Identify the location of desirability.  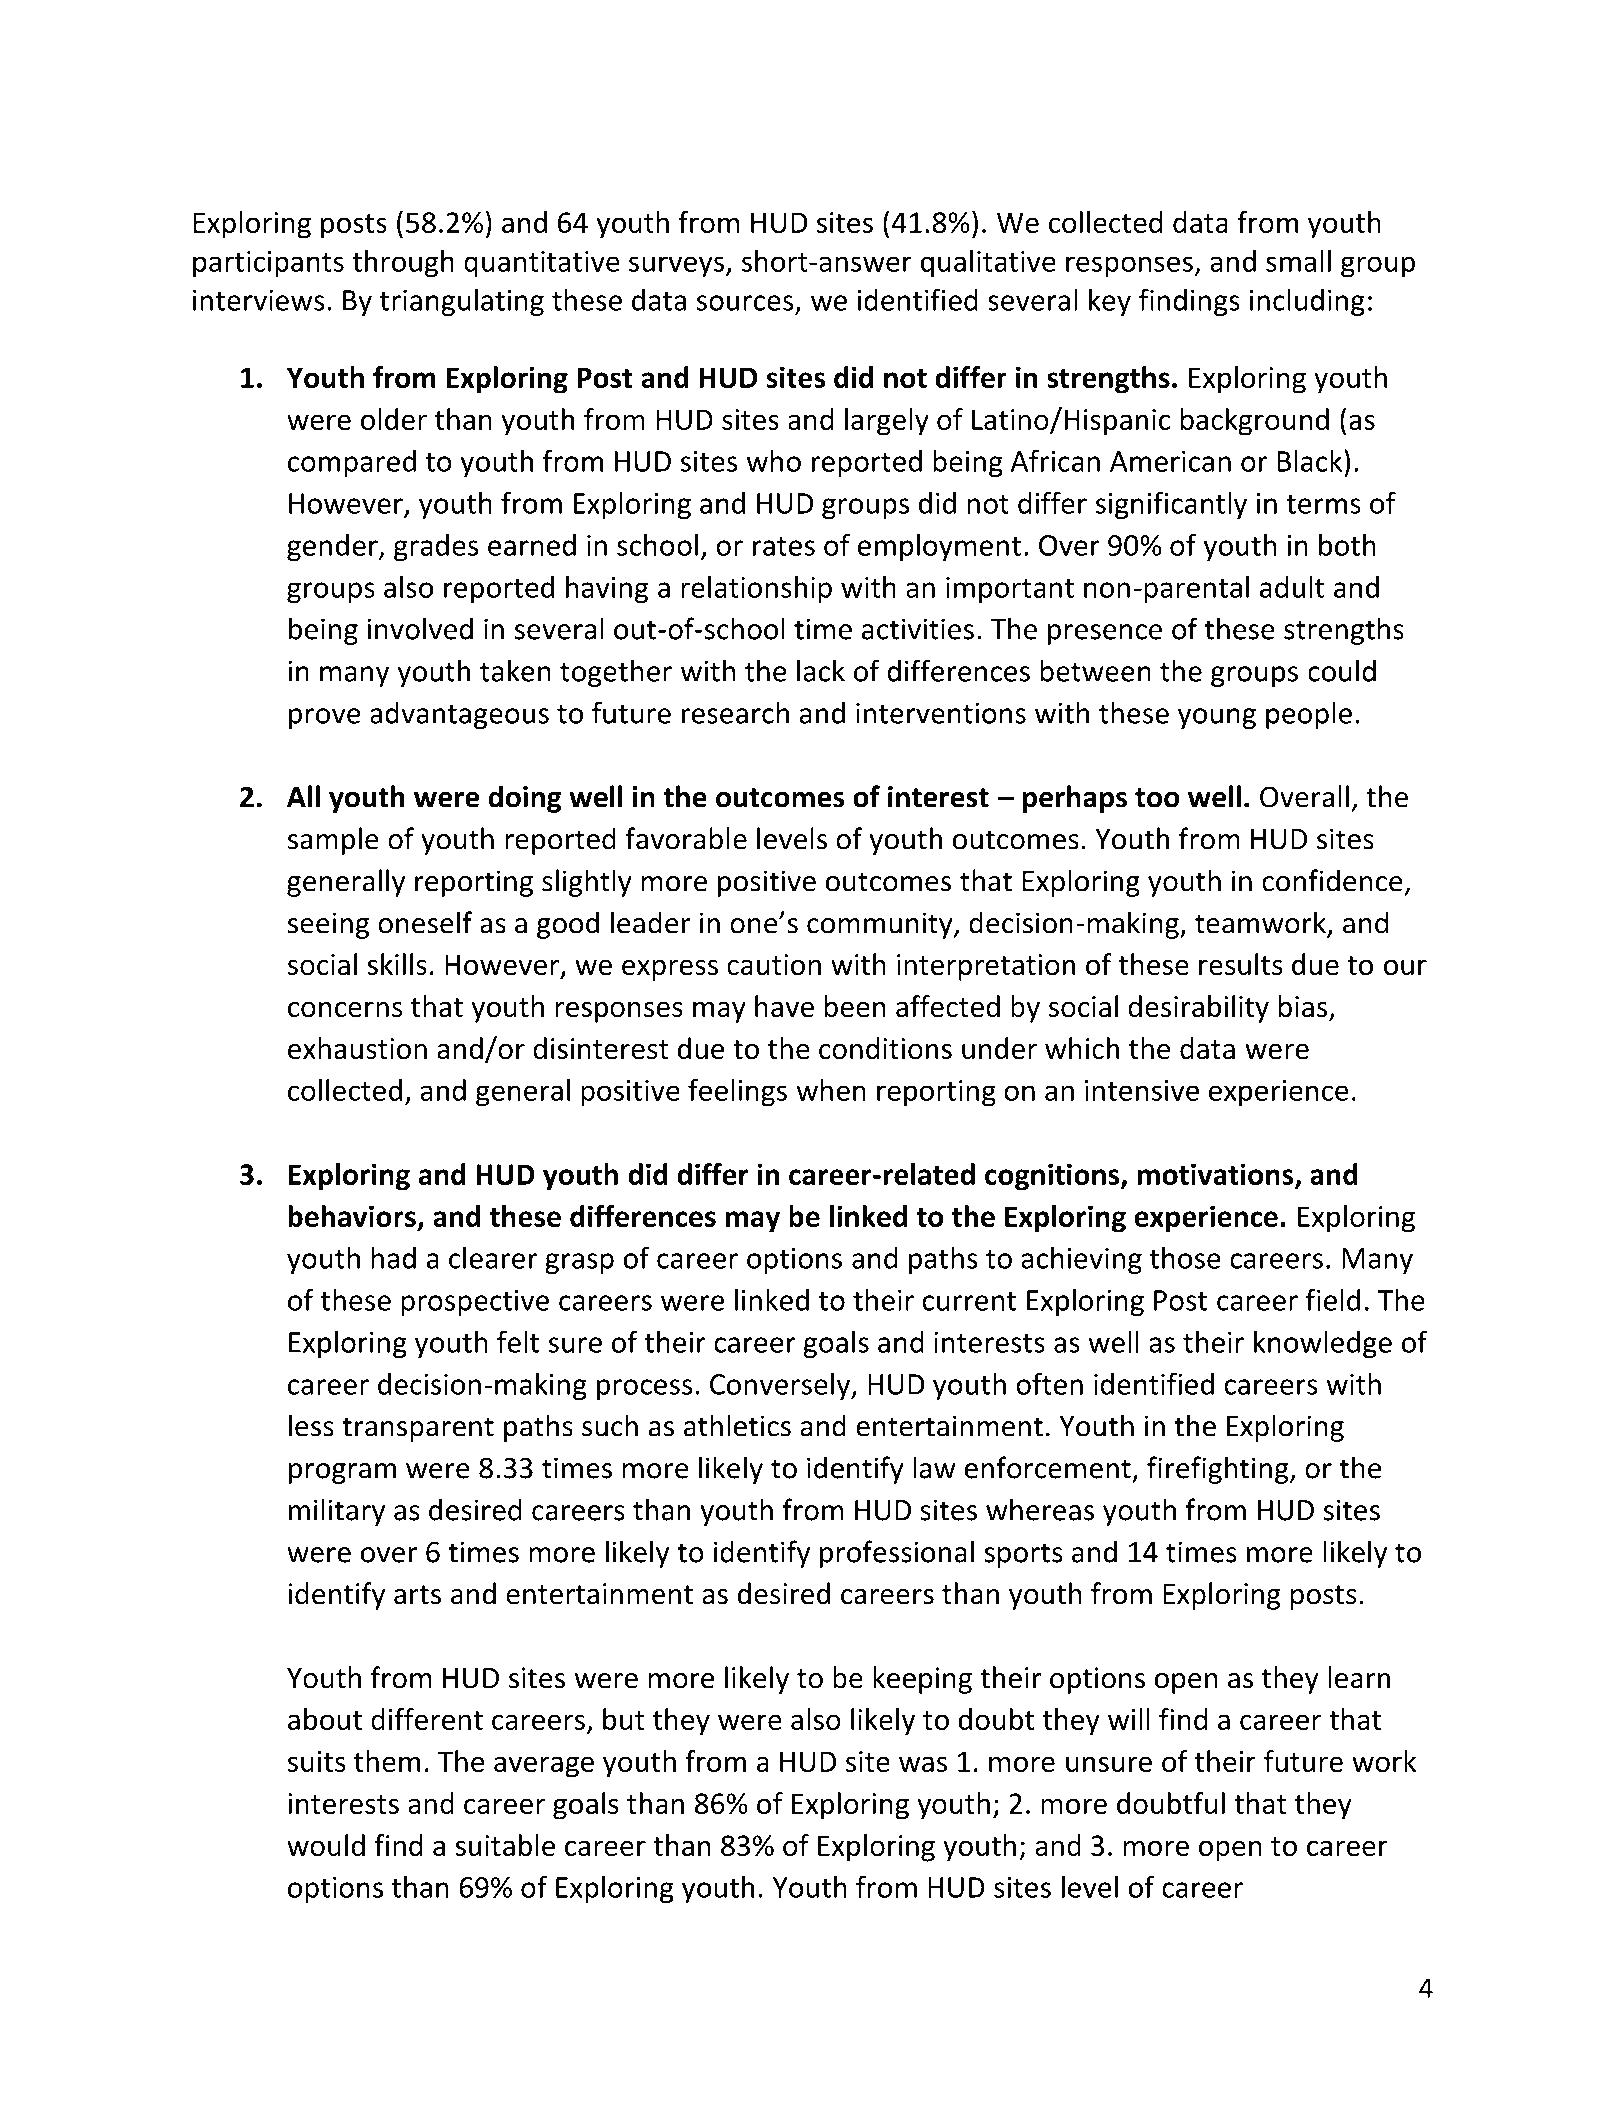
(1198, 1009).
